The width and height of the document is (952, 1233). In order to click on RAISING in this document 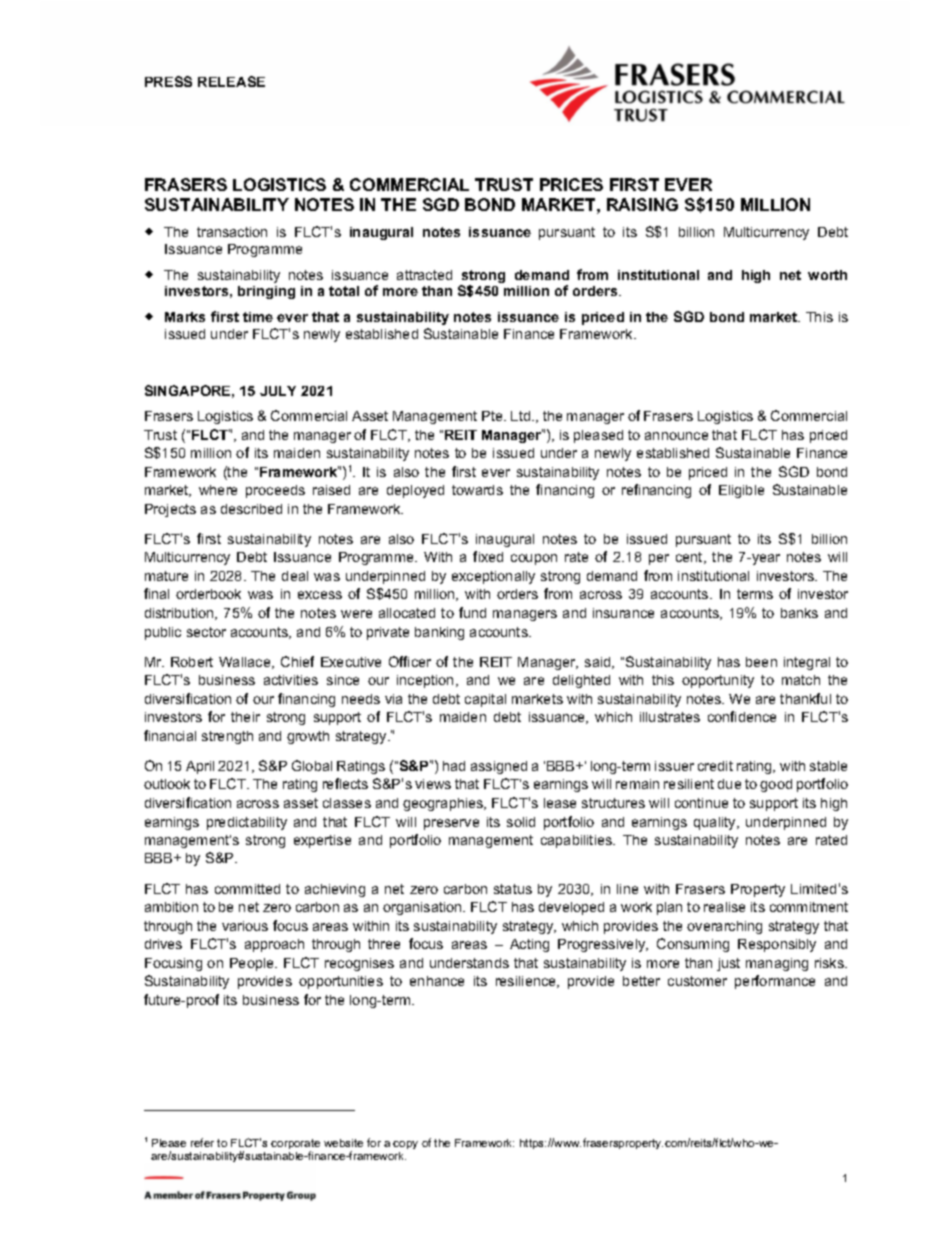, I will do `click(642, 204)`.
